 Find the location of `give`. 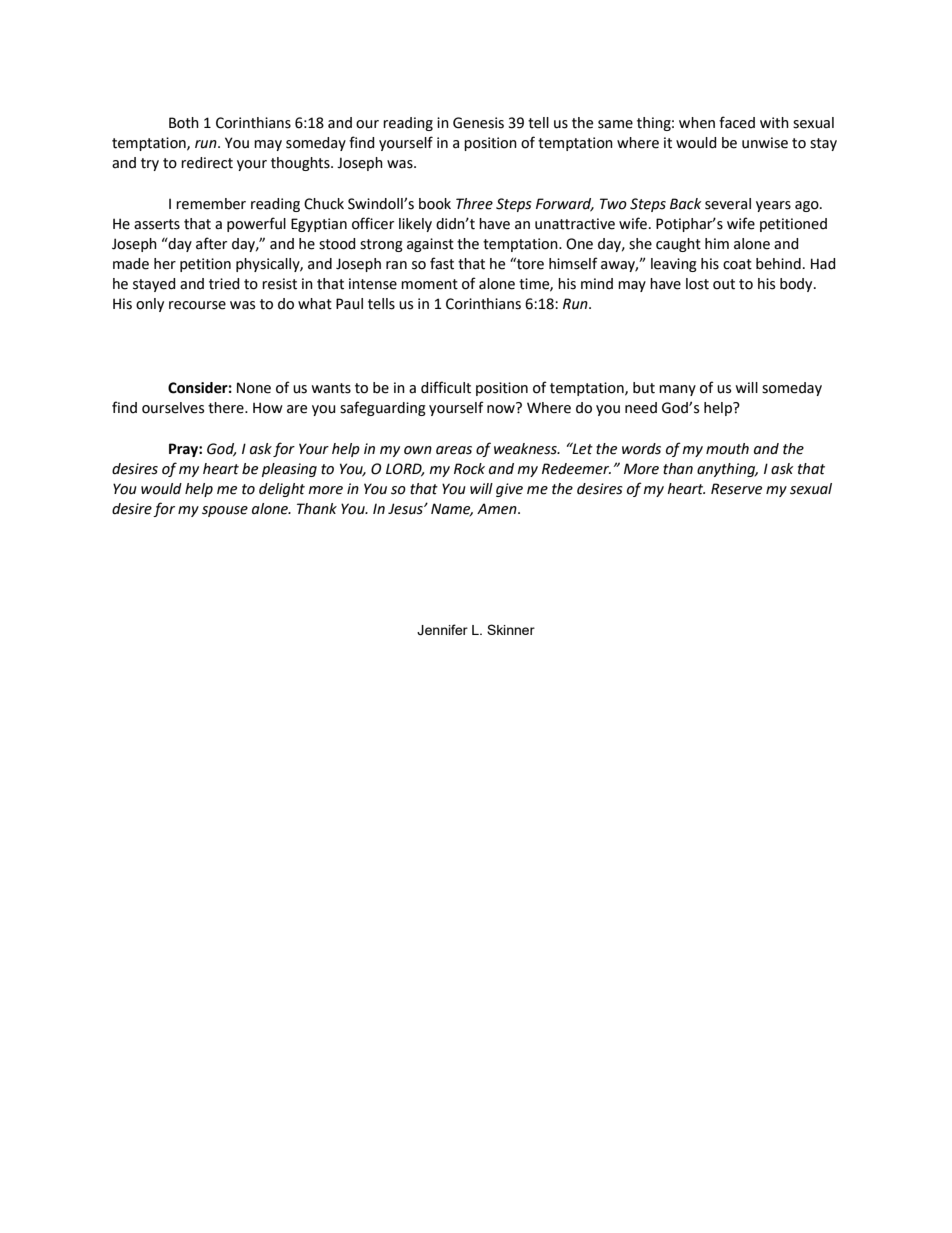

give is located at coordinates (509, 490).
